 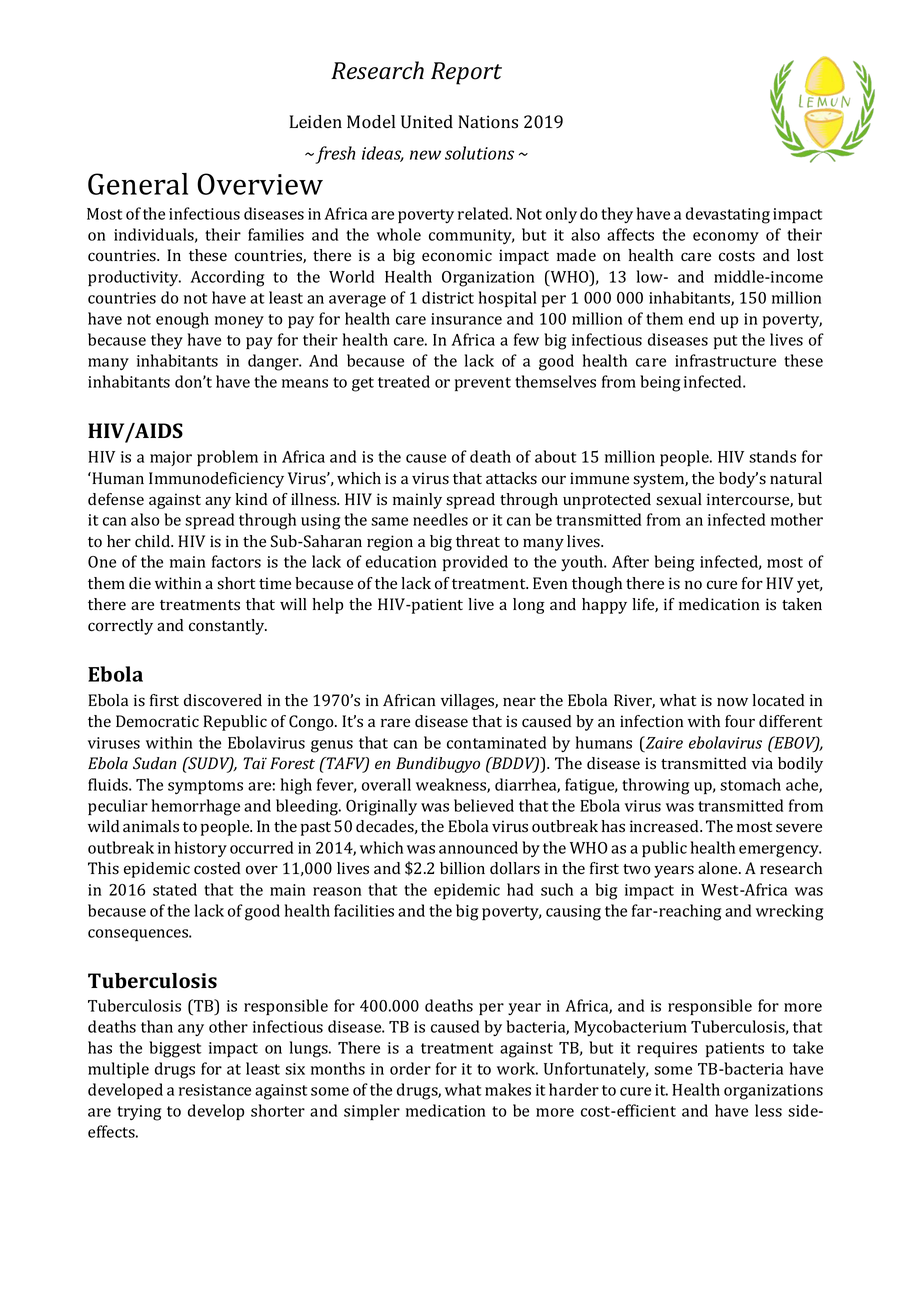 What do you see at coordinates (427, 122) in the screenshot?
I see `United` at bounding box center [427, 122].
